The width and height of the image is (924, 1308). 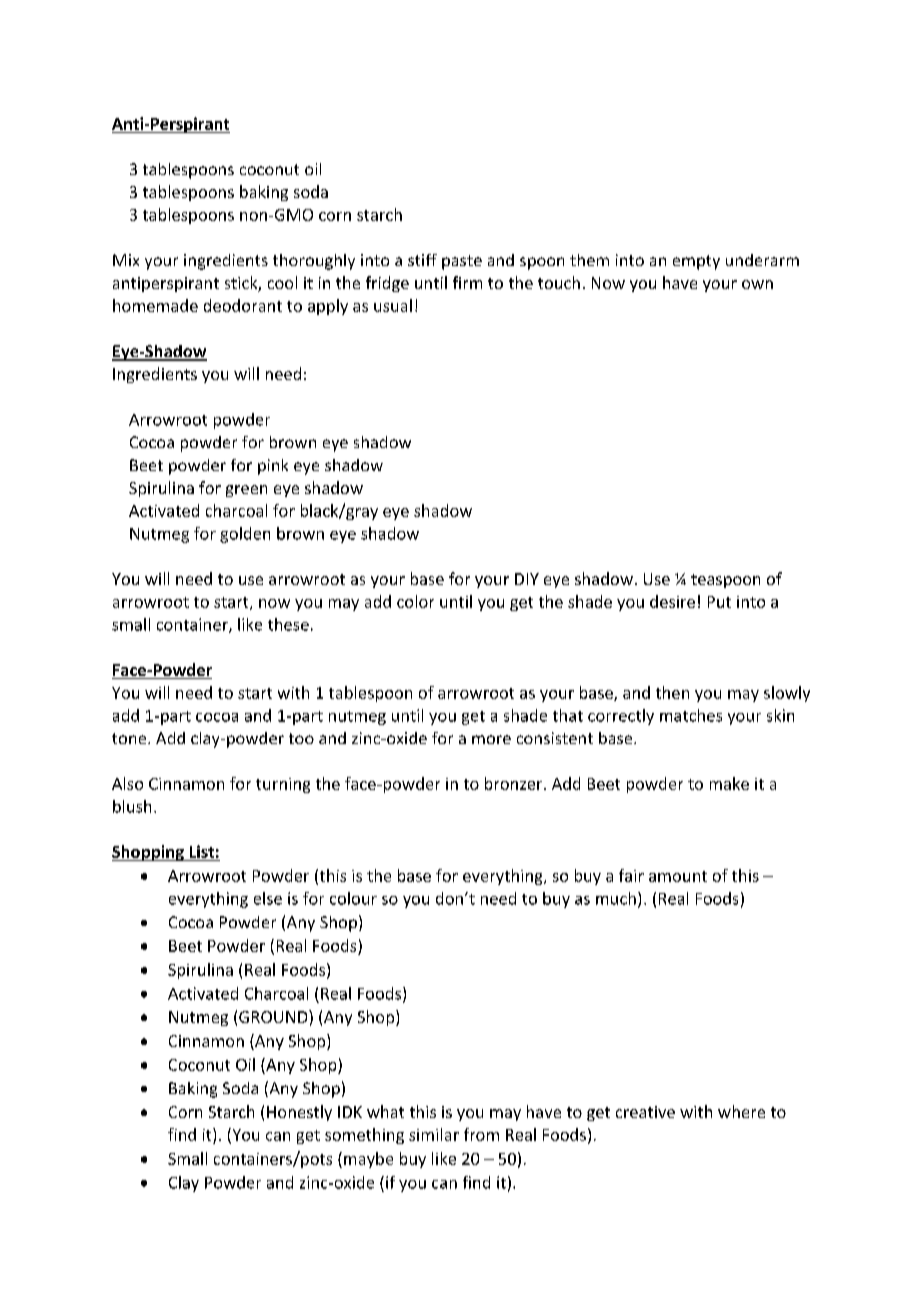 What do you see at coordinates (491, 739) in the image?
I see `more` at bounding box center [491, 739].
